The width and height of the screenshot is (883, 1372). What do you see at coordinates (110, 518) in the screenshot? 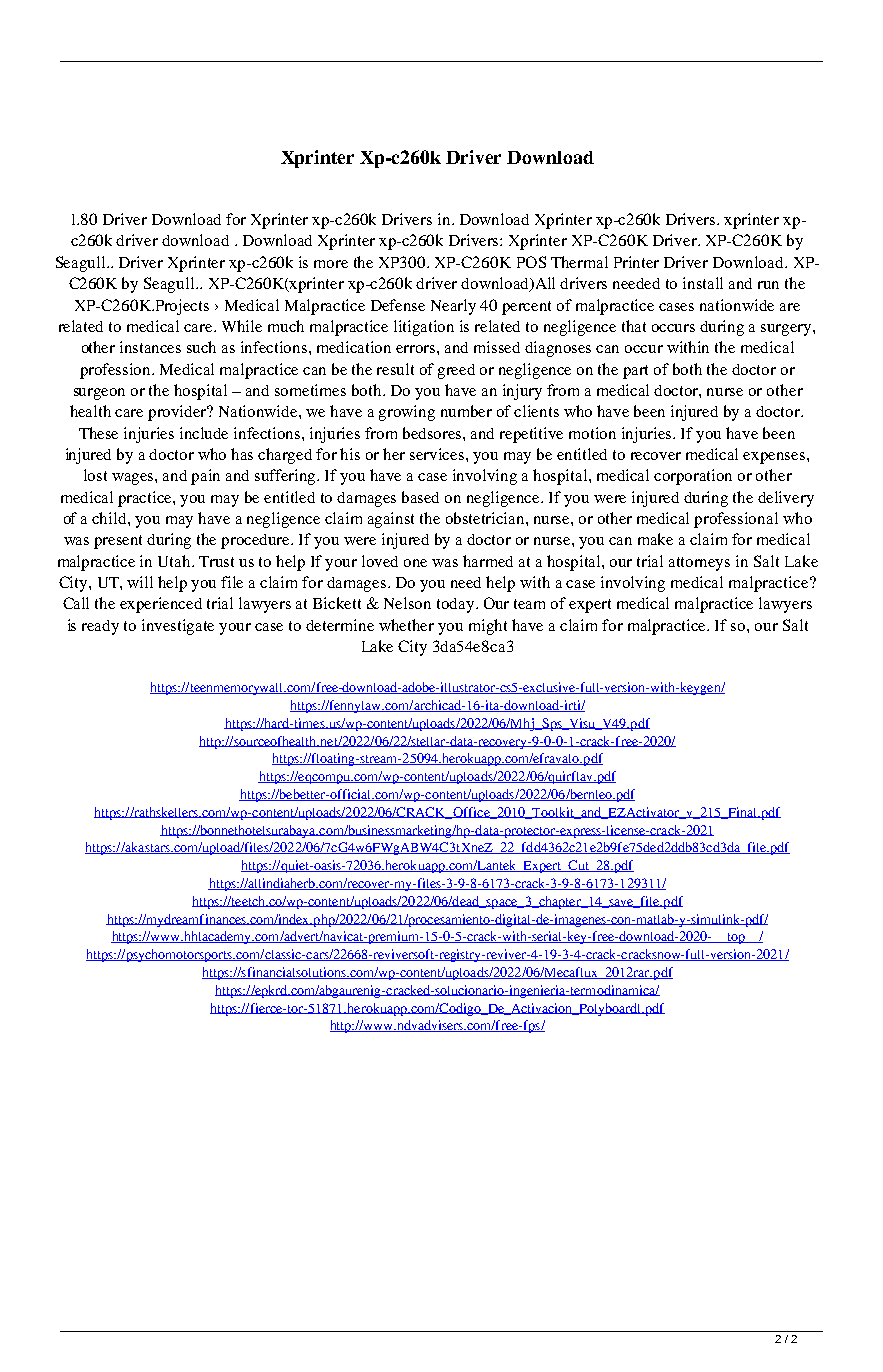
I see `child` at bounding box center [110, 518].
